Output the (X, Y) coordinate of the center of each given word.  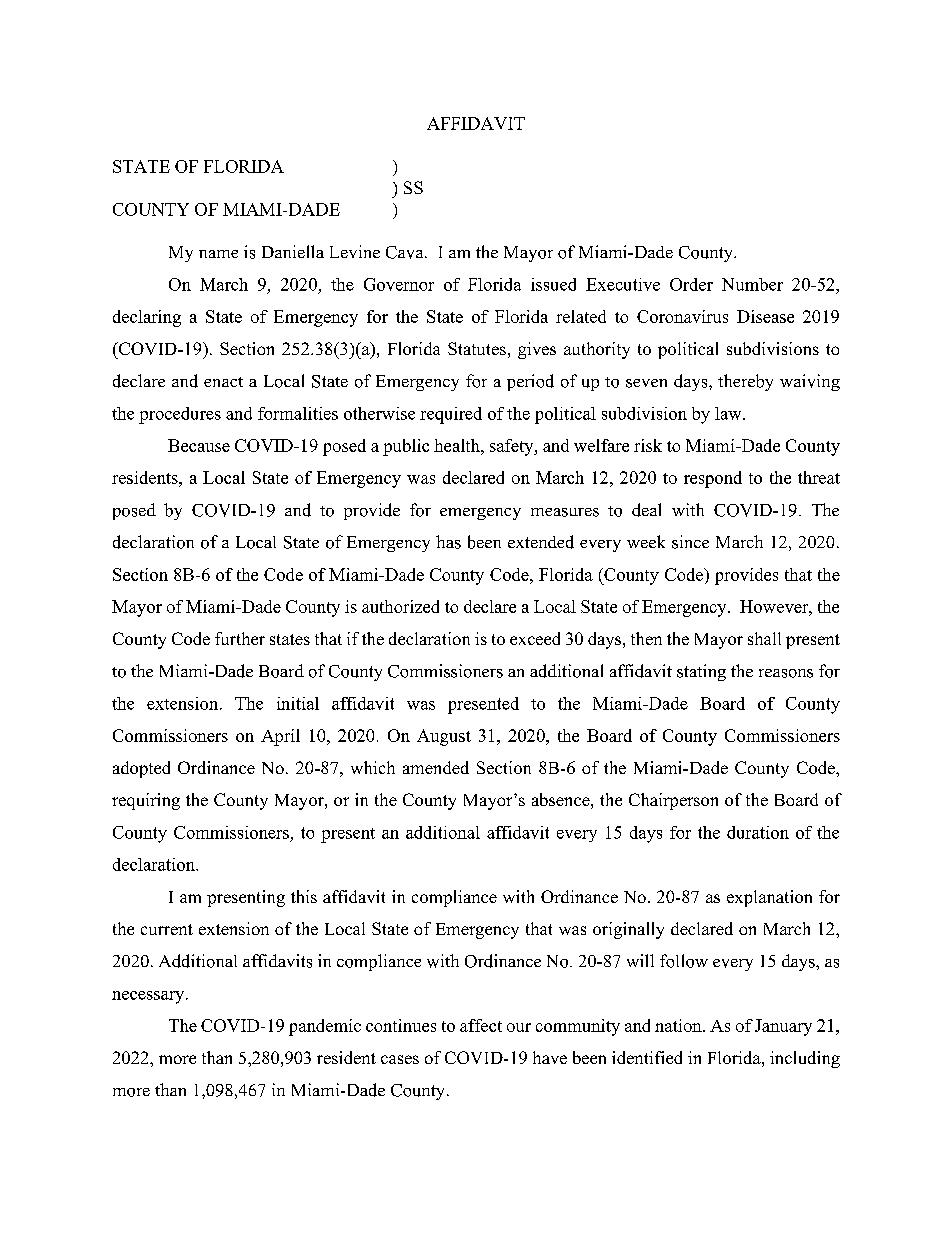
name (218, 254)
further (240, 638)
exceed (535, 638)
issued (553, 284)
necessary (149, 997)
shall (764, 638)
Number (752, 284)
